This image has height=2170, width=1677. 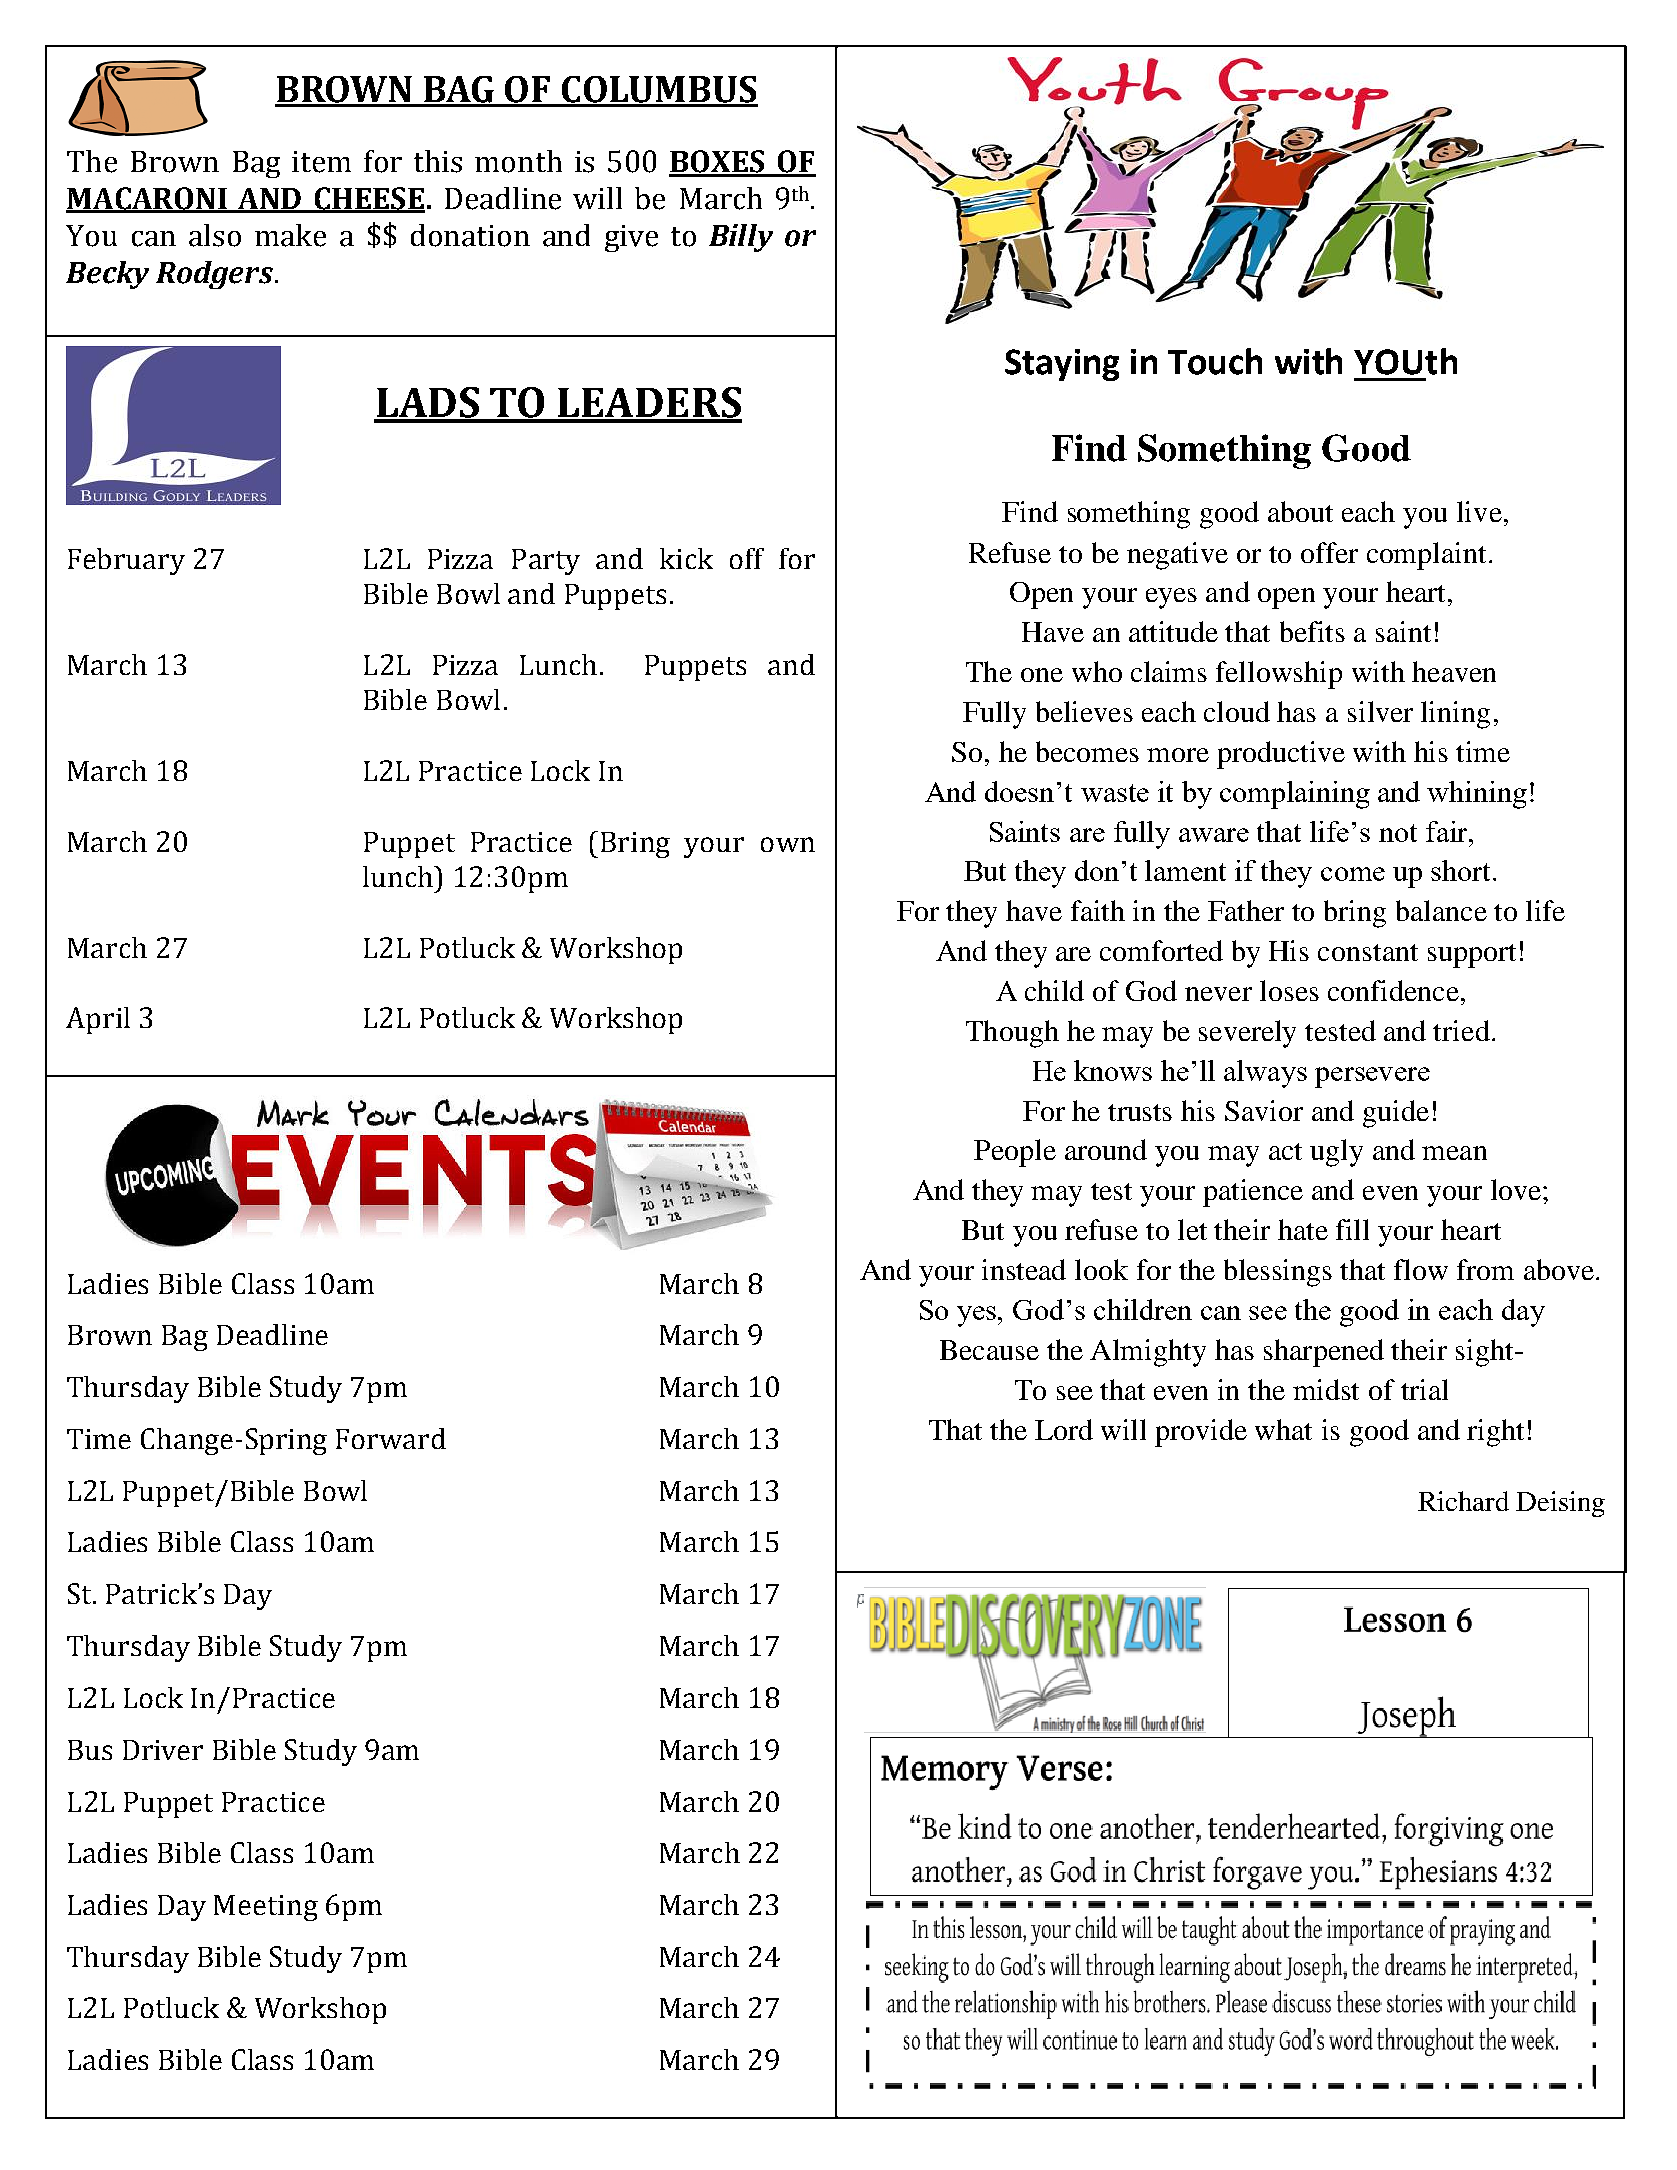 I want to click on Driver, so click(x=163, y=1750).
